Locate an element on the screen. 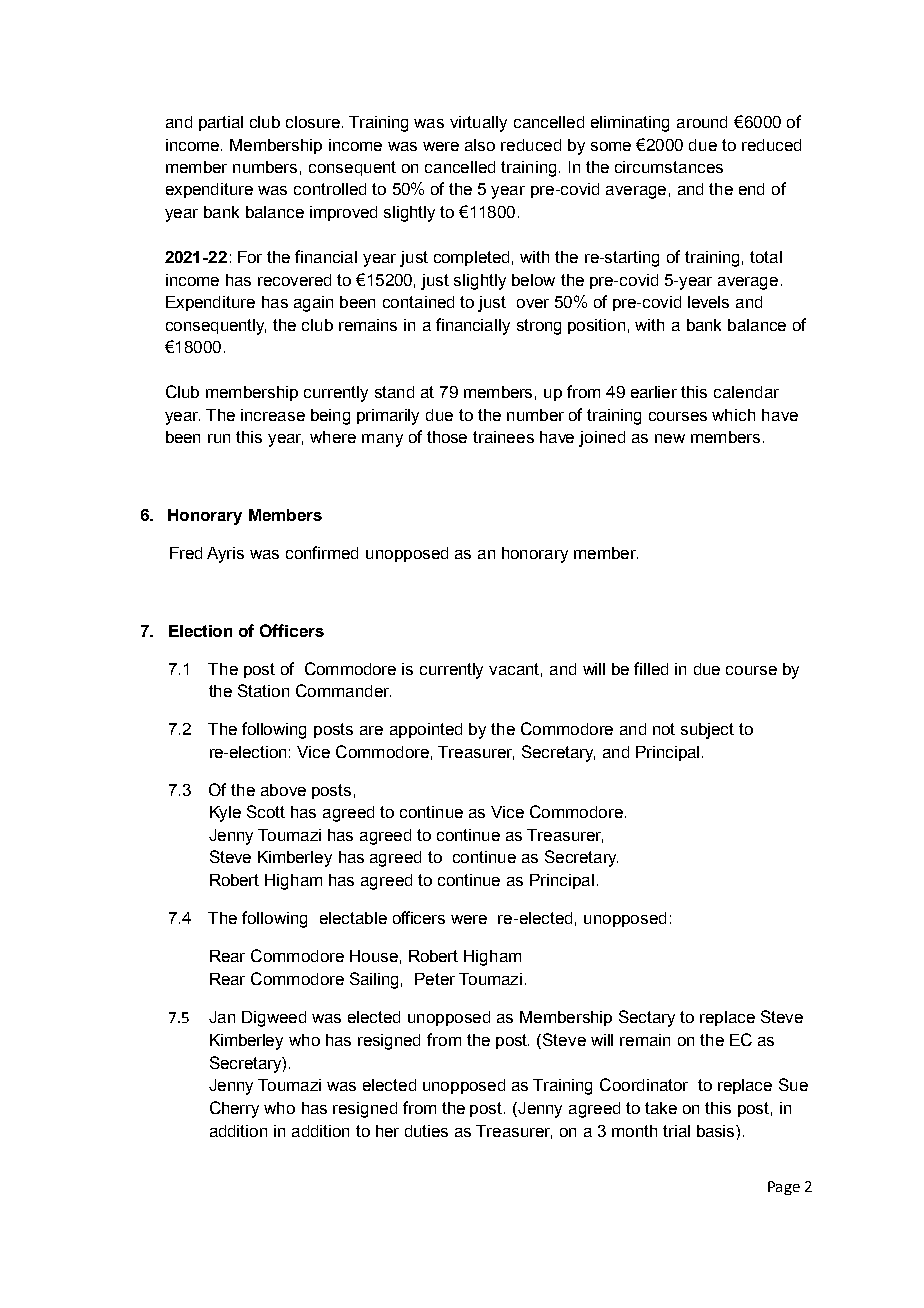  partial is located at coordinates (221, 123).
